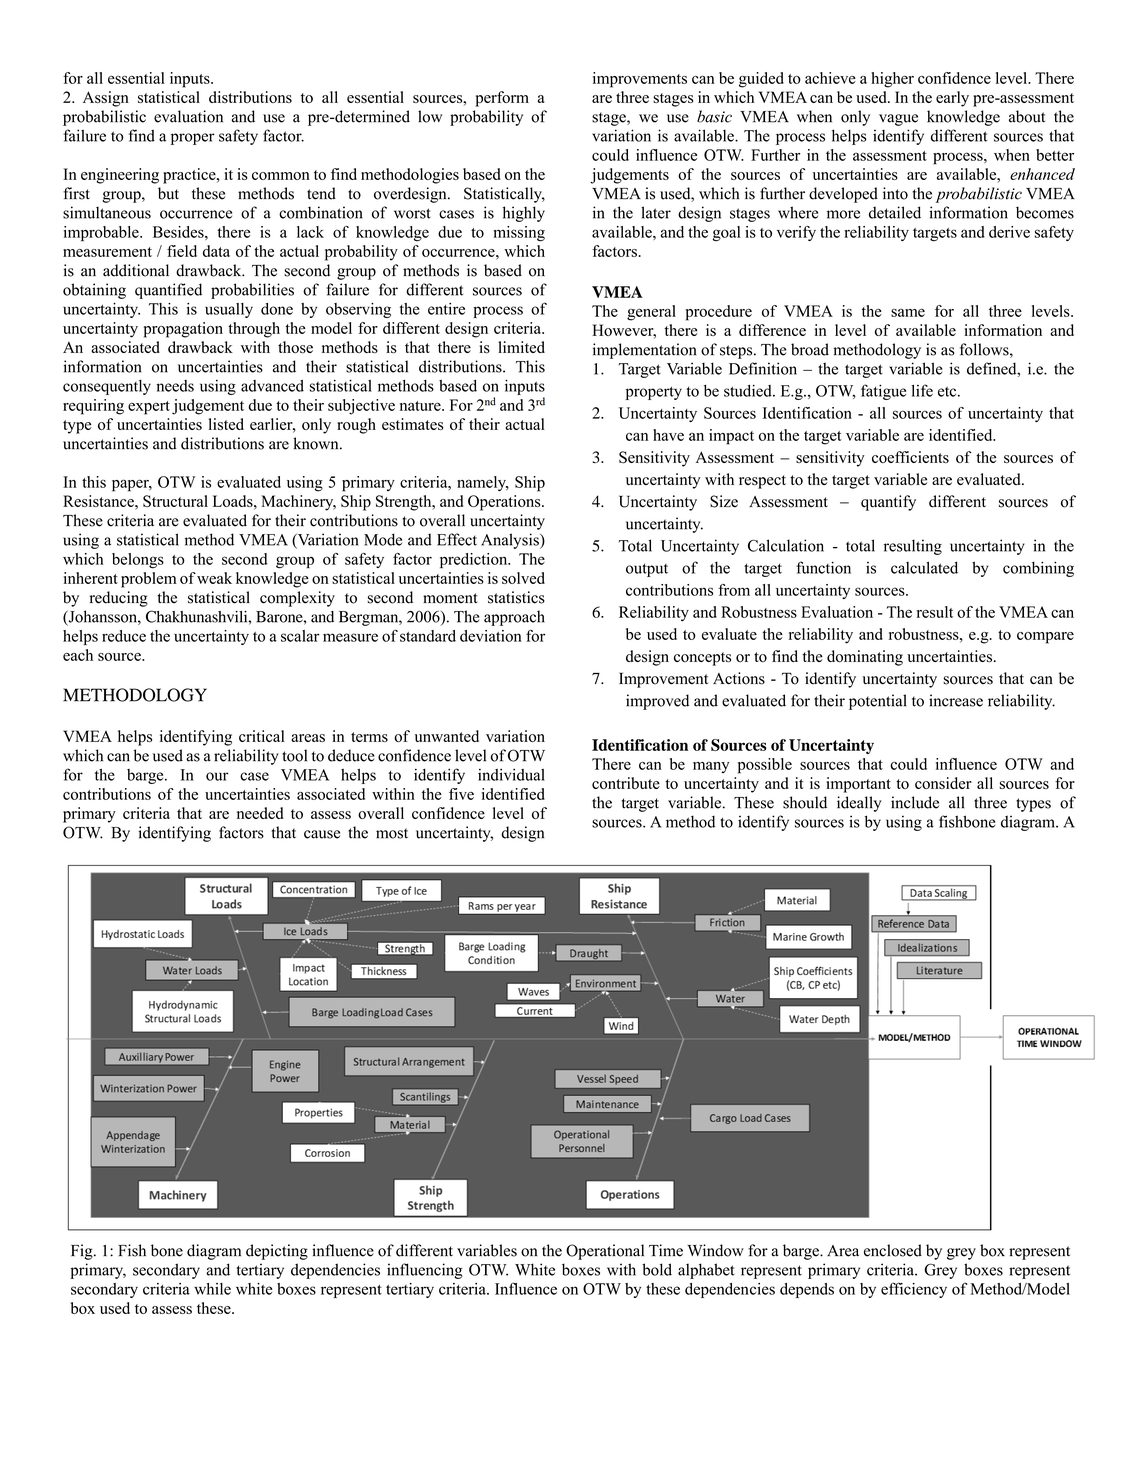 The height and width of the screenshot is (1472, 1137). What do you see at coordinates (523, 578) in the screenshot?
I see `solved` at bounding box center [523, 578].
